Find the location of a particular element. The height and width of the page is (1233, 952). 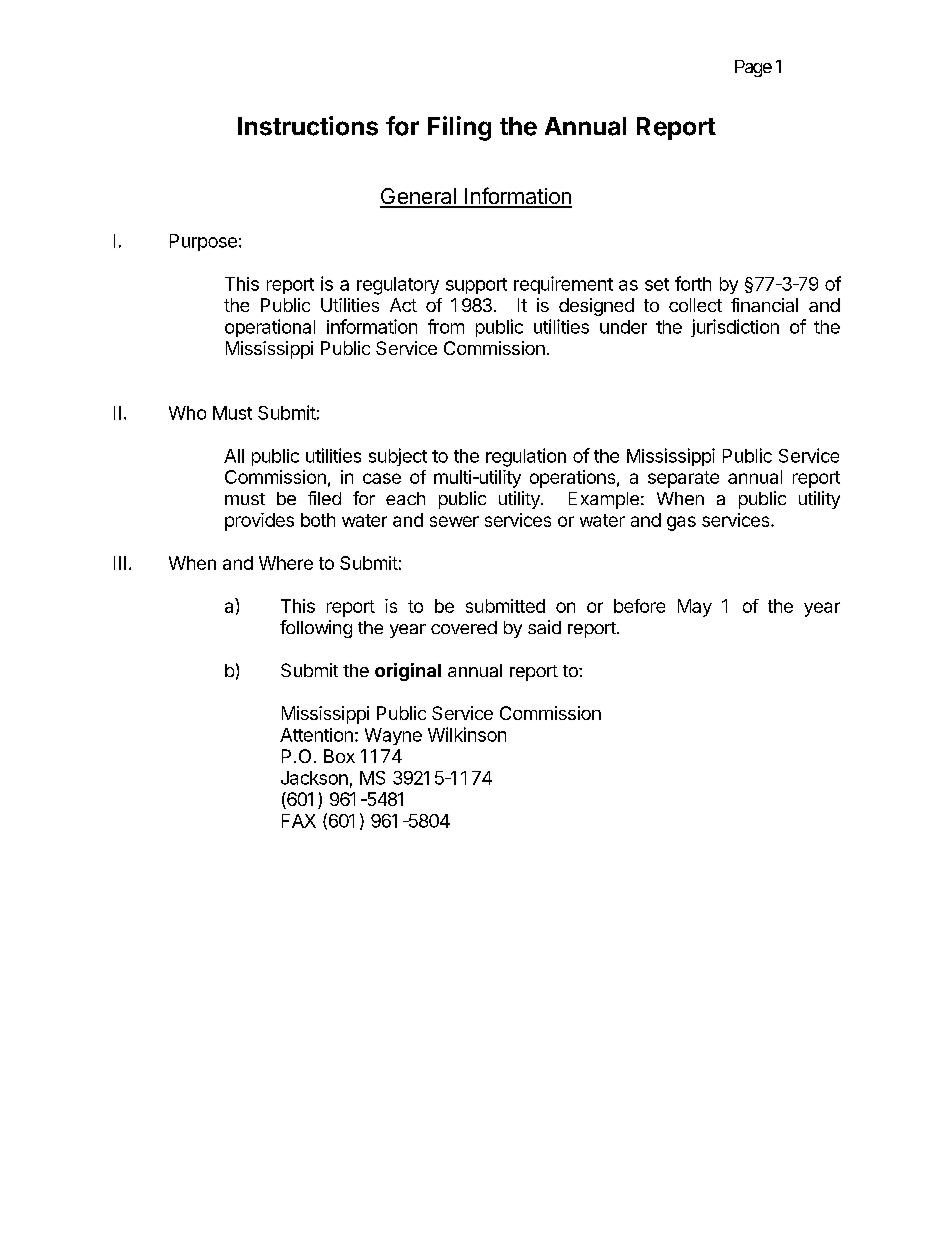

Filing is located at coordinates (459, 128).
